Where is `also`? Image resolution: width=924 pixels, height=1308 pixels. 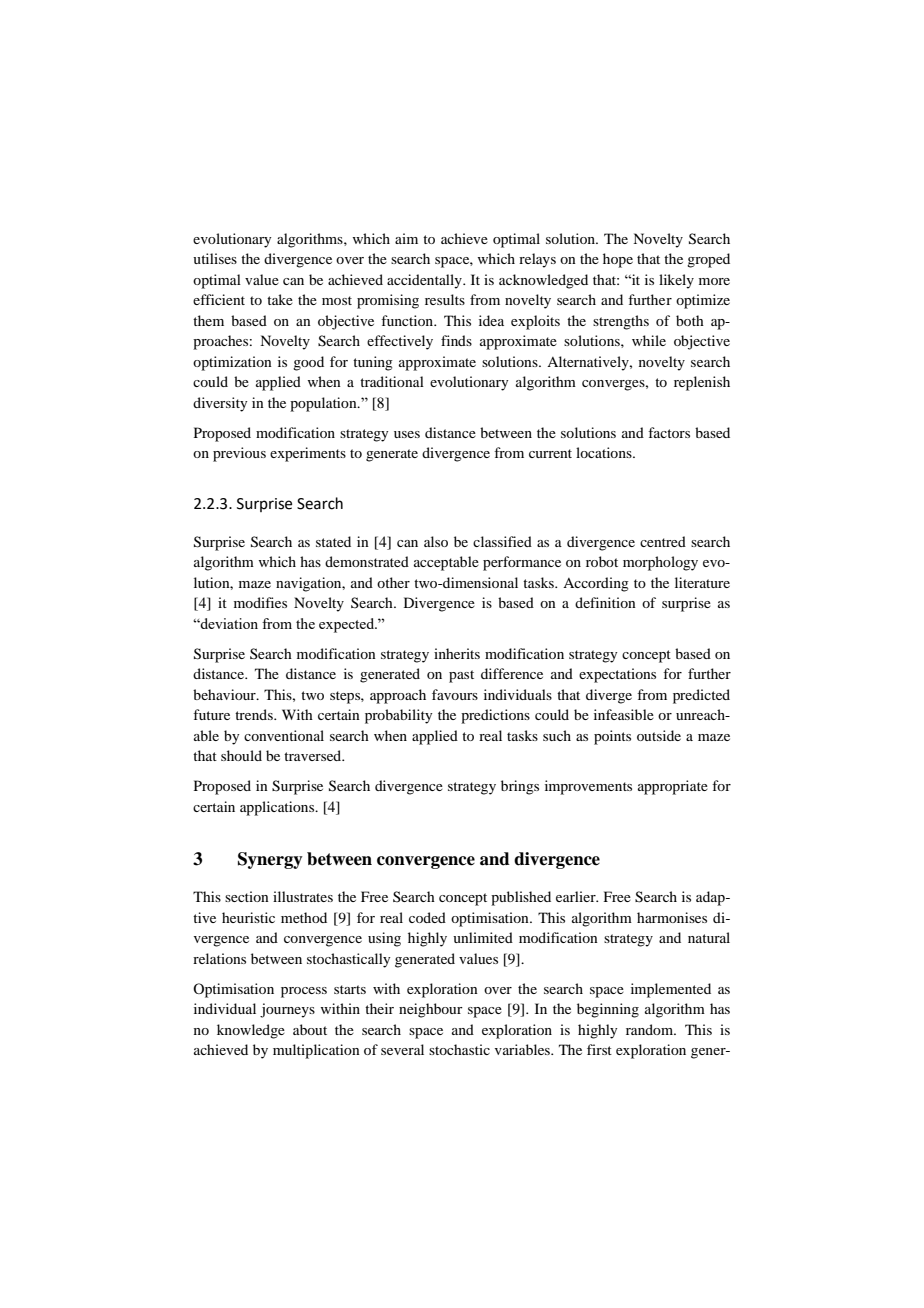
also is located at coordinates (436, 541).
